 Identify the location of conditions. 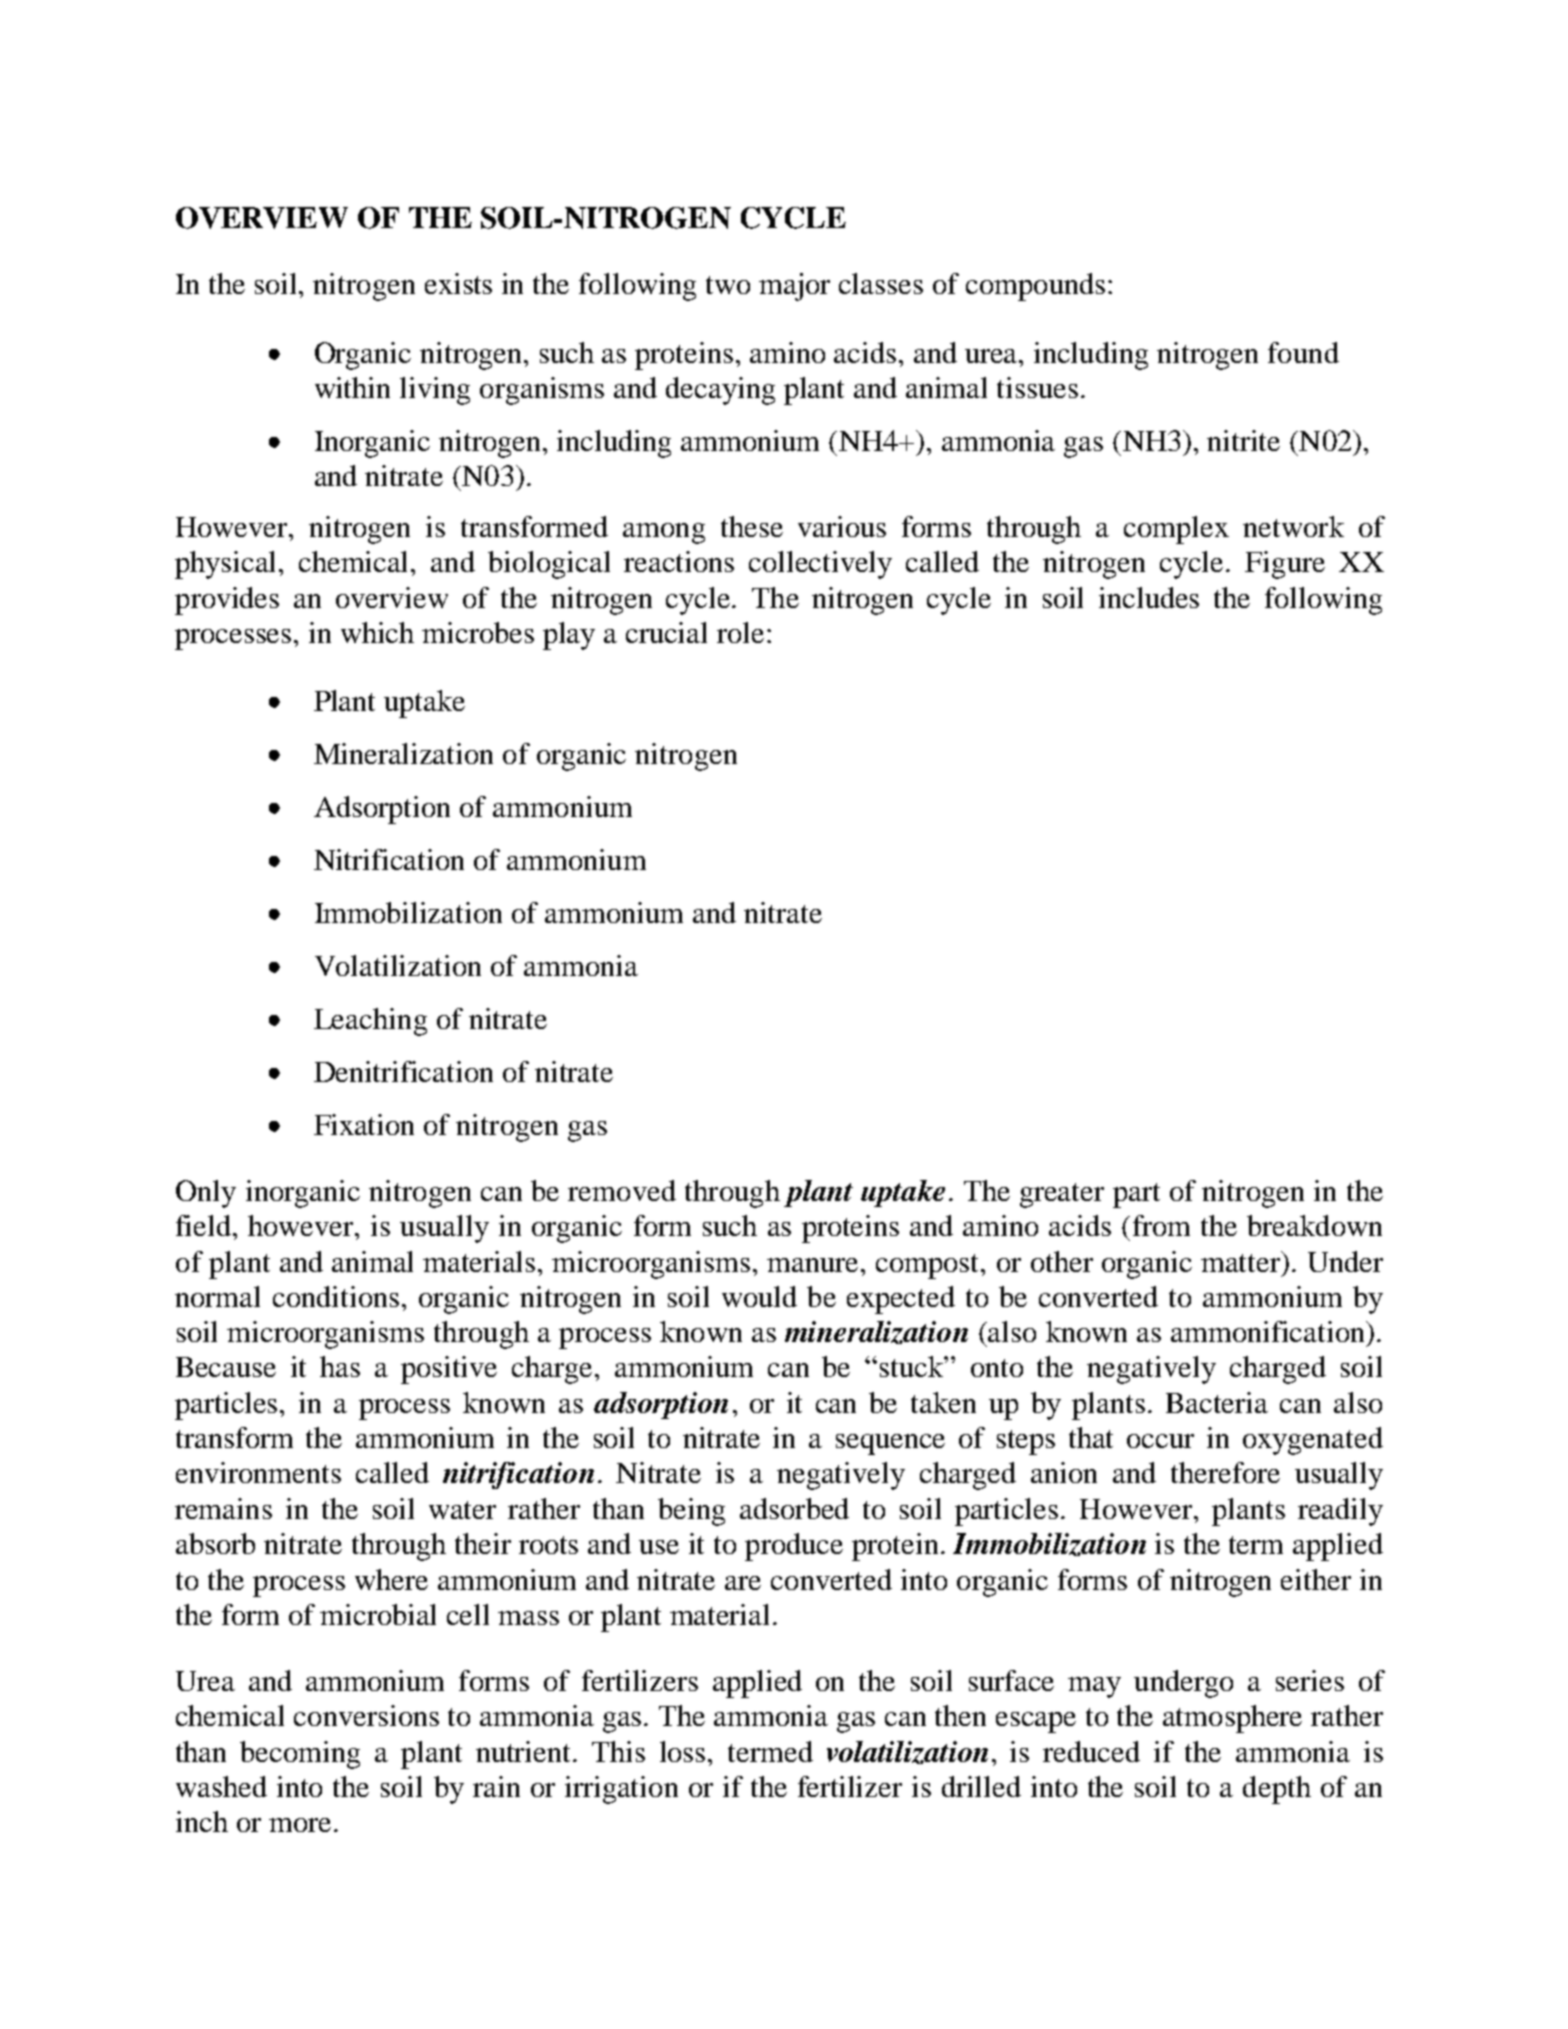
(336, 1296).
